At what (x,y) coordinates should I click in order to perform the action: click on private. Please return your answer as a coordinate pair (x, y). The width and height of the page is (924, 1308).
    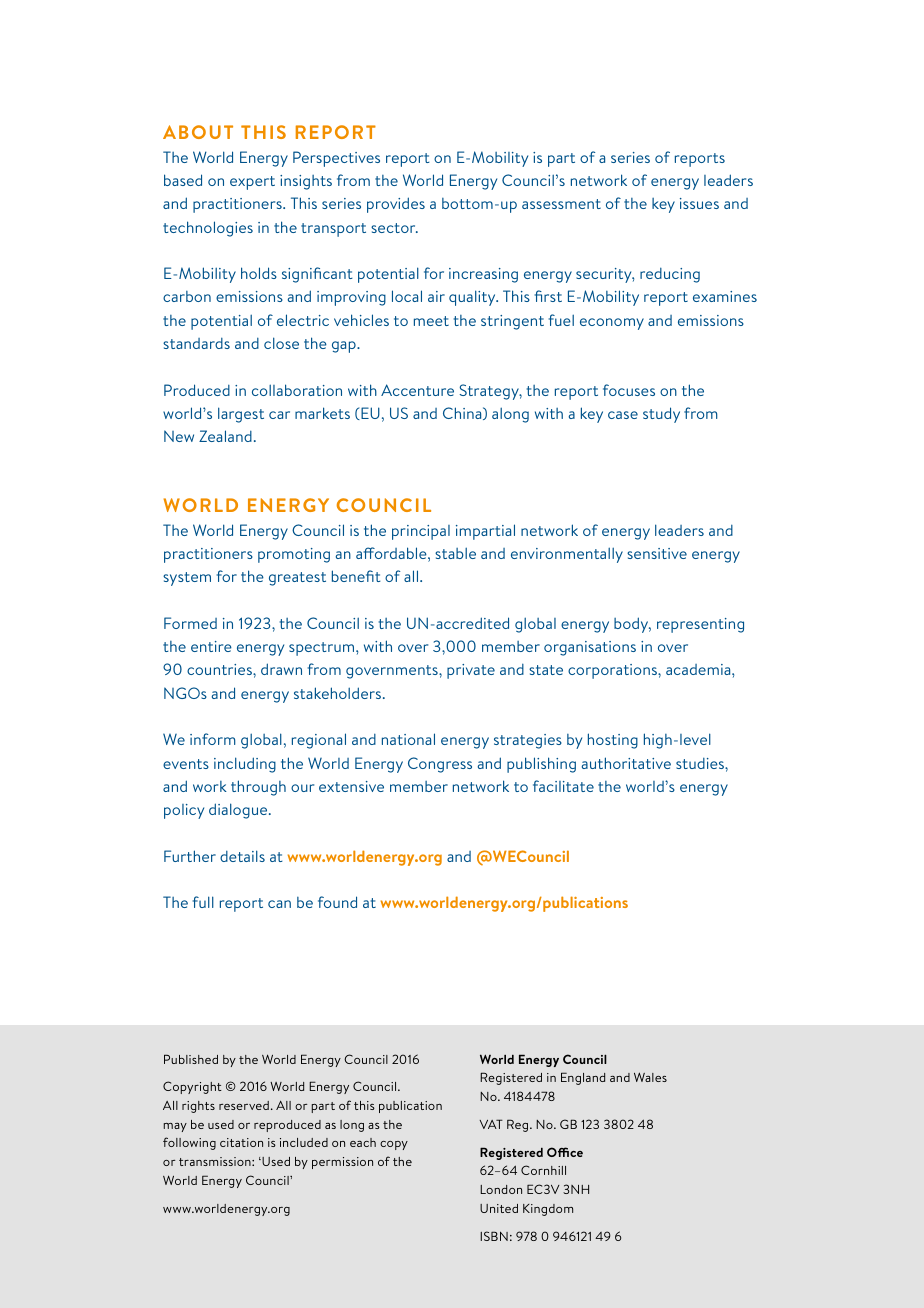
    Looking at the image, I should click on (471, 671).
